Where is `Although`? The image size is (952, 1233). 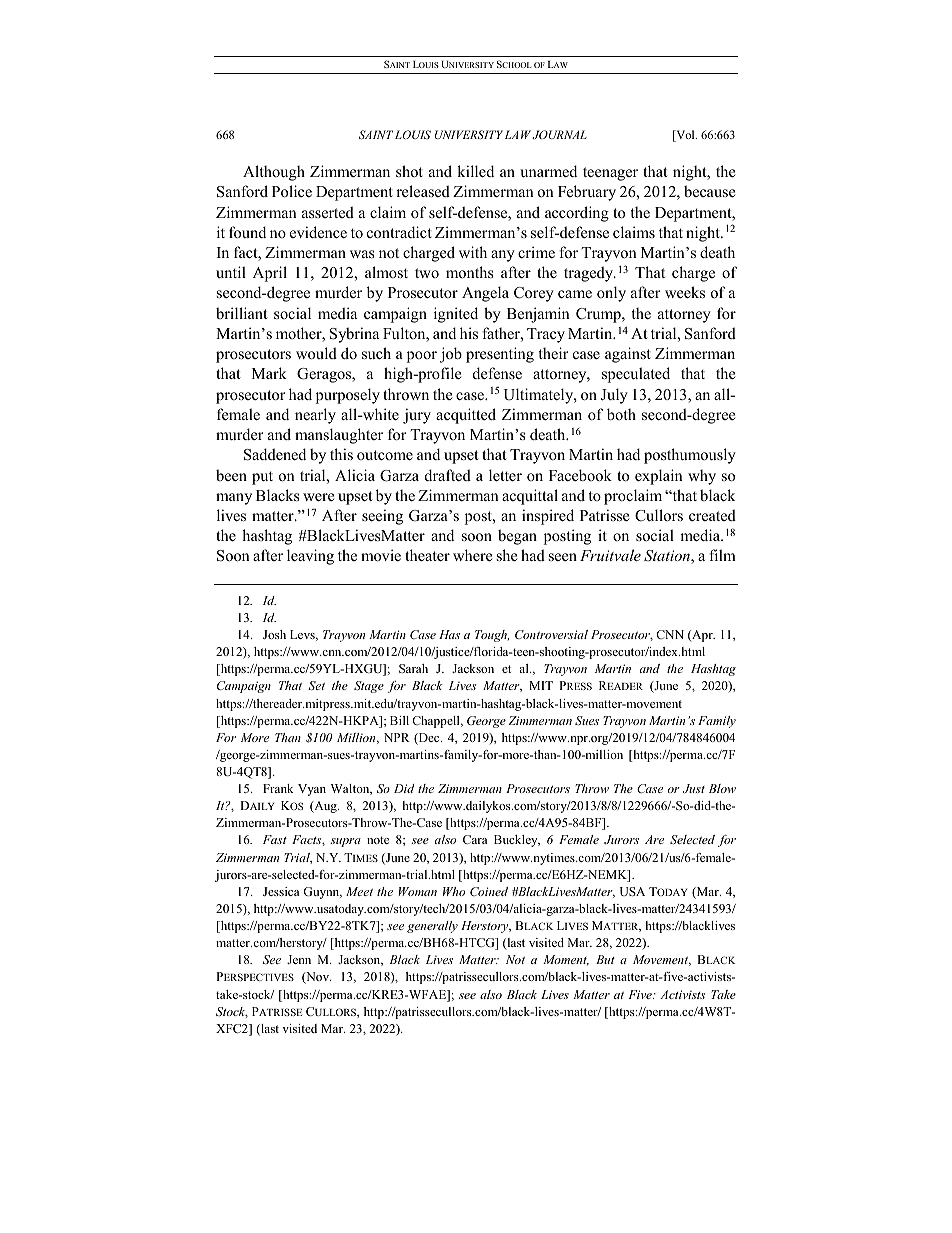 Although is located at coordinates (274, 173).
